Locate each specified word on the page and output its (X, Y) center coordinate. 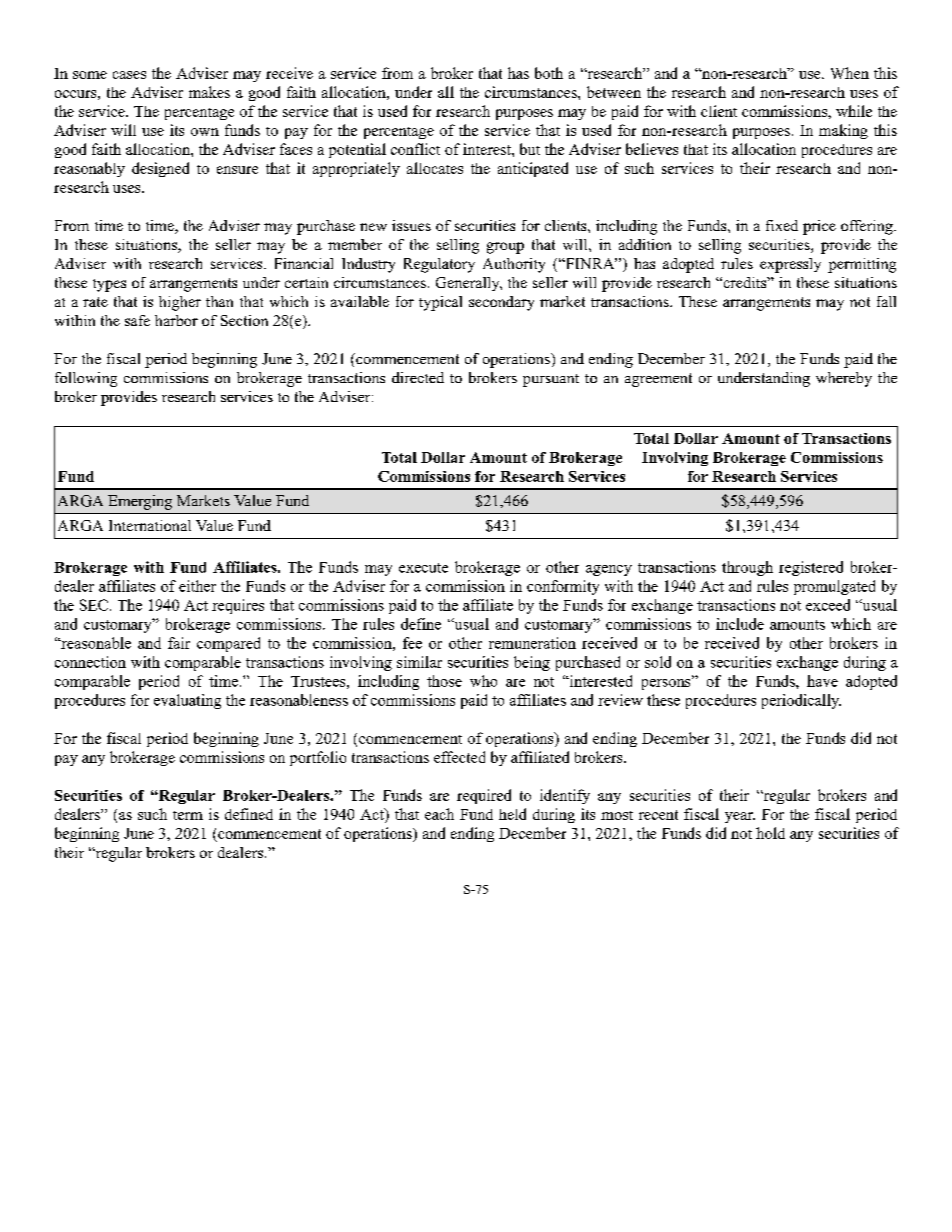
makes (209, 92)
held (512, 814)
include (740, 624)
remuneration (532, 643)
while (854, 111)
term (188, 815)
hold (770, 833)
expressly (790, 265)
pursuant (551, 380)
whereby (844, 379)
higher (180, 303)
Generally (469, 284)
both (549, 73)
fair (179, 643)
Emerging (140, 502)
